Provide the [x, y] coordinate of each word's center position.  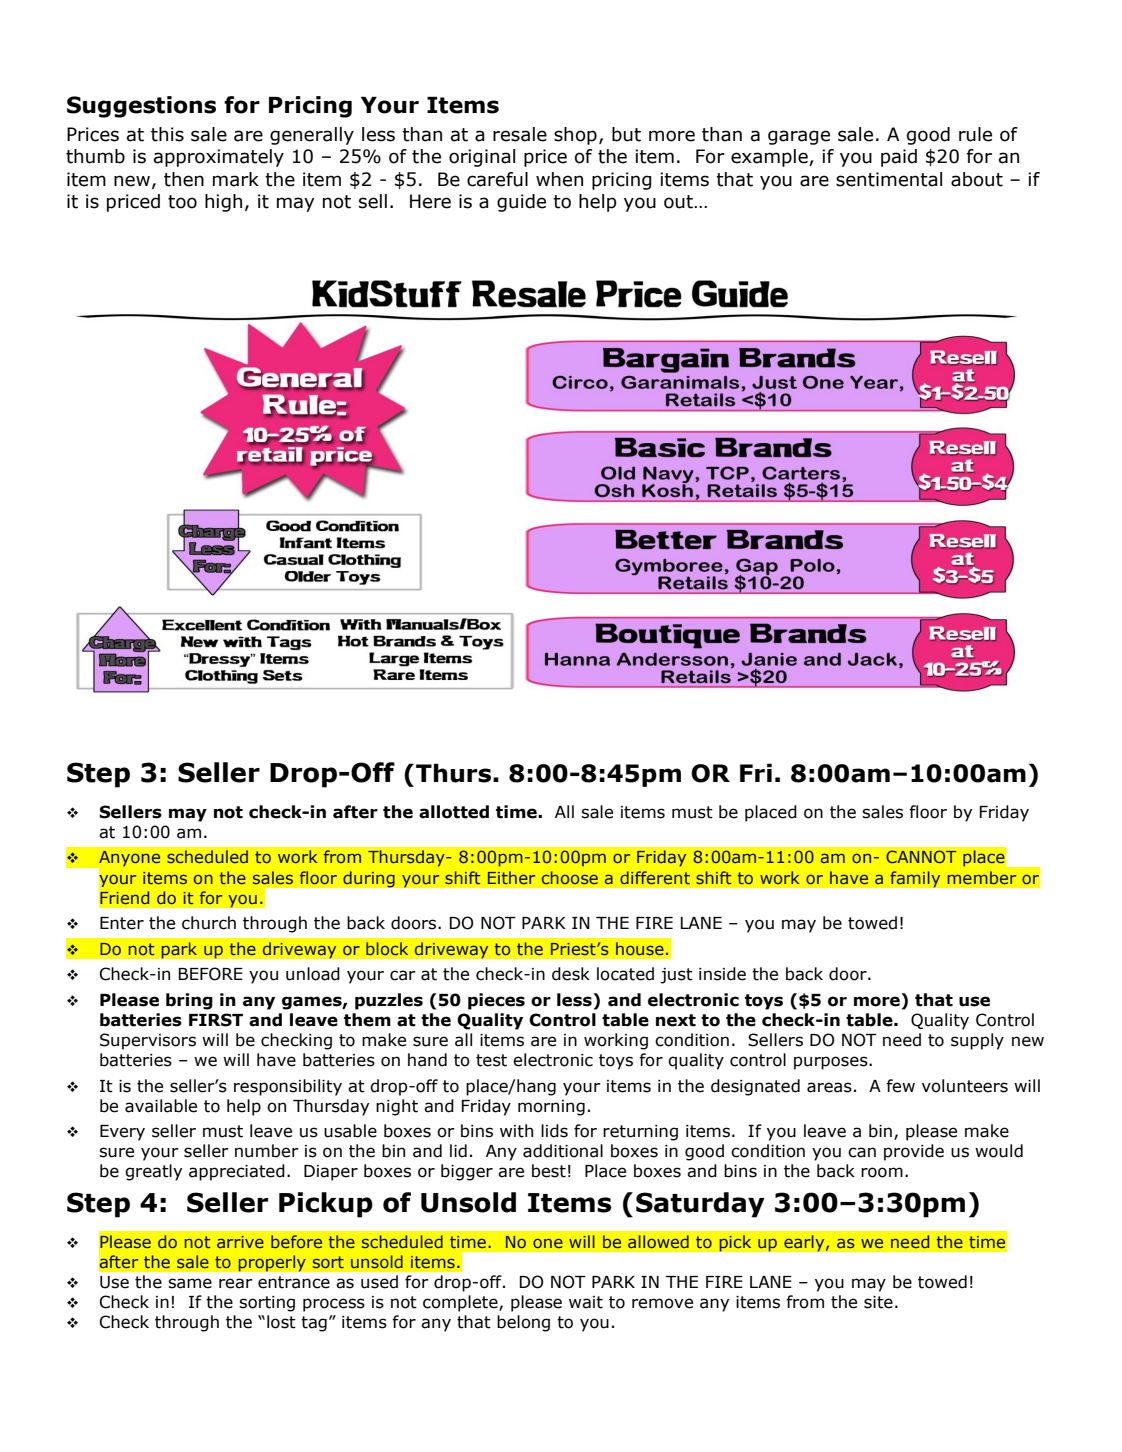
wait [586, 1302]
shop [575, 136]
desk [571, 974]
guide [521, 203]
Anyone [128, 860]
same [190, 1283]
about [977, 179]
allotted [454, 812]
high [223, 203]
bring [189, 1001]
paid [899, 158]
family [915, 879]
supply [977, 1041]
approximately [219, 158]
